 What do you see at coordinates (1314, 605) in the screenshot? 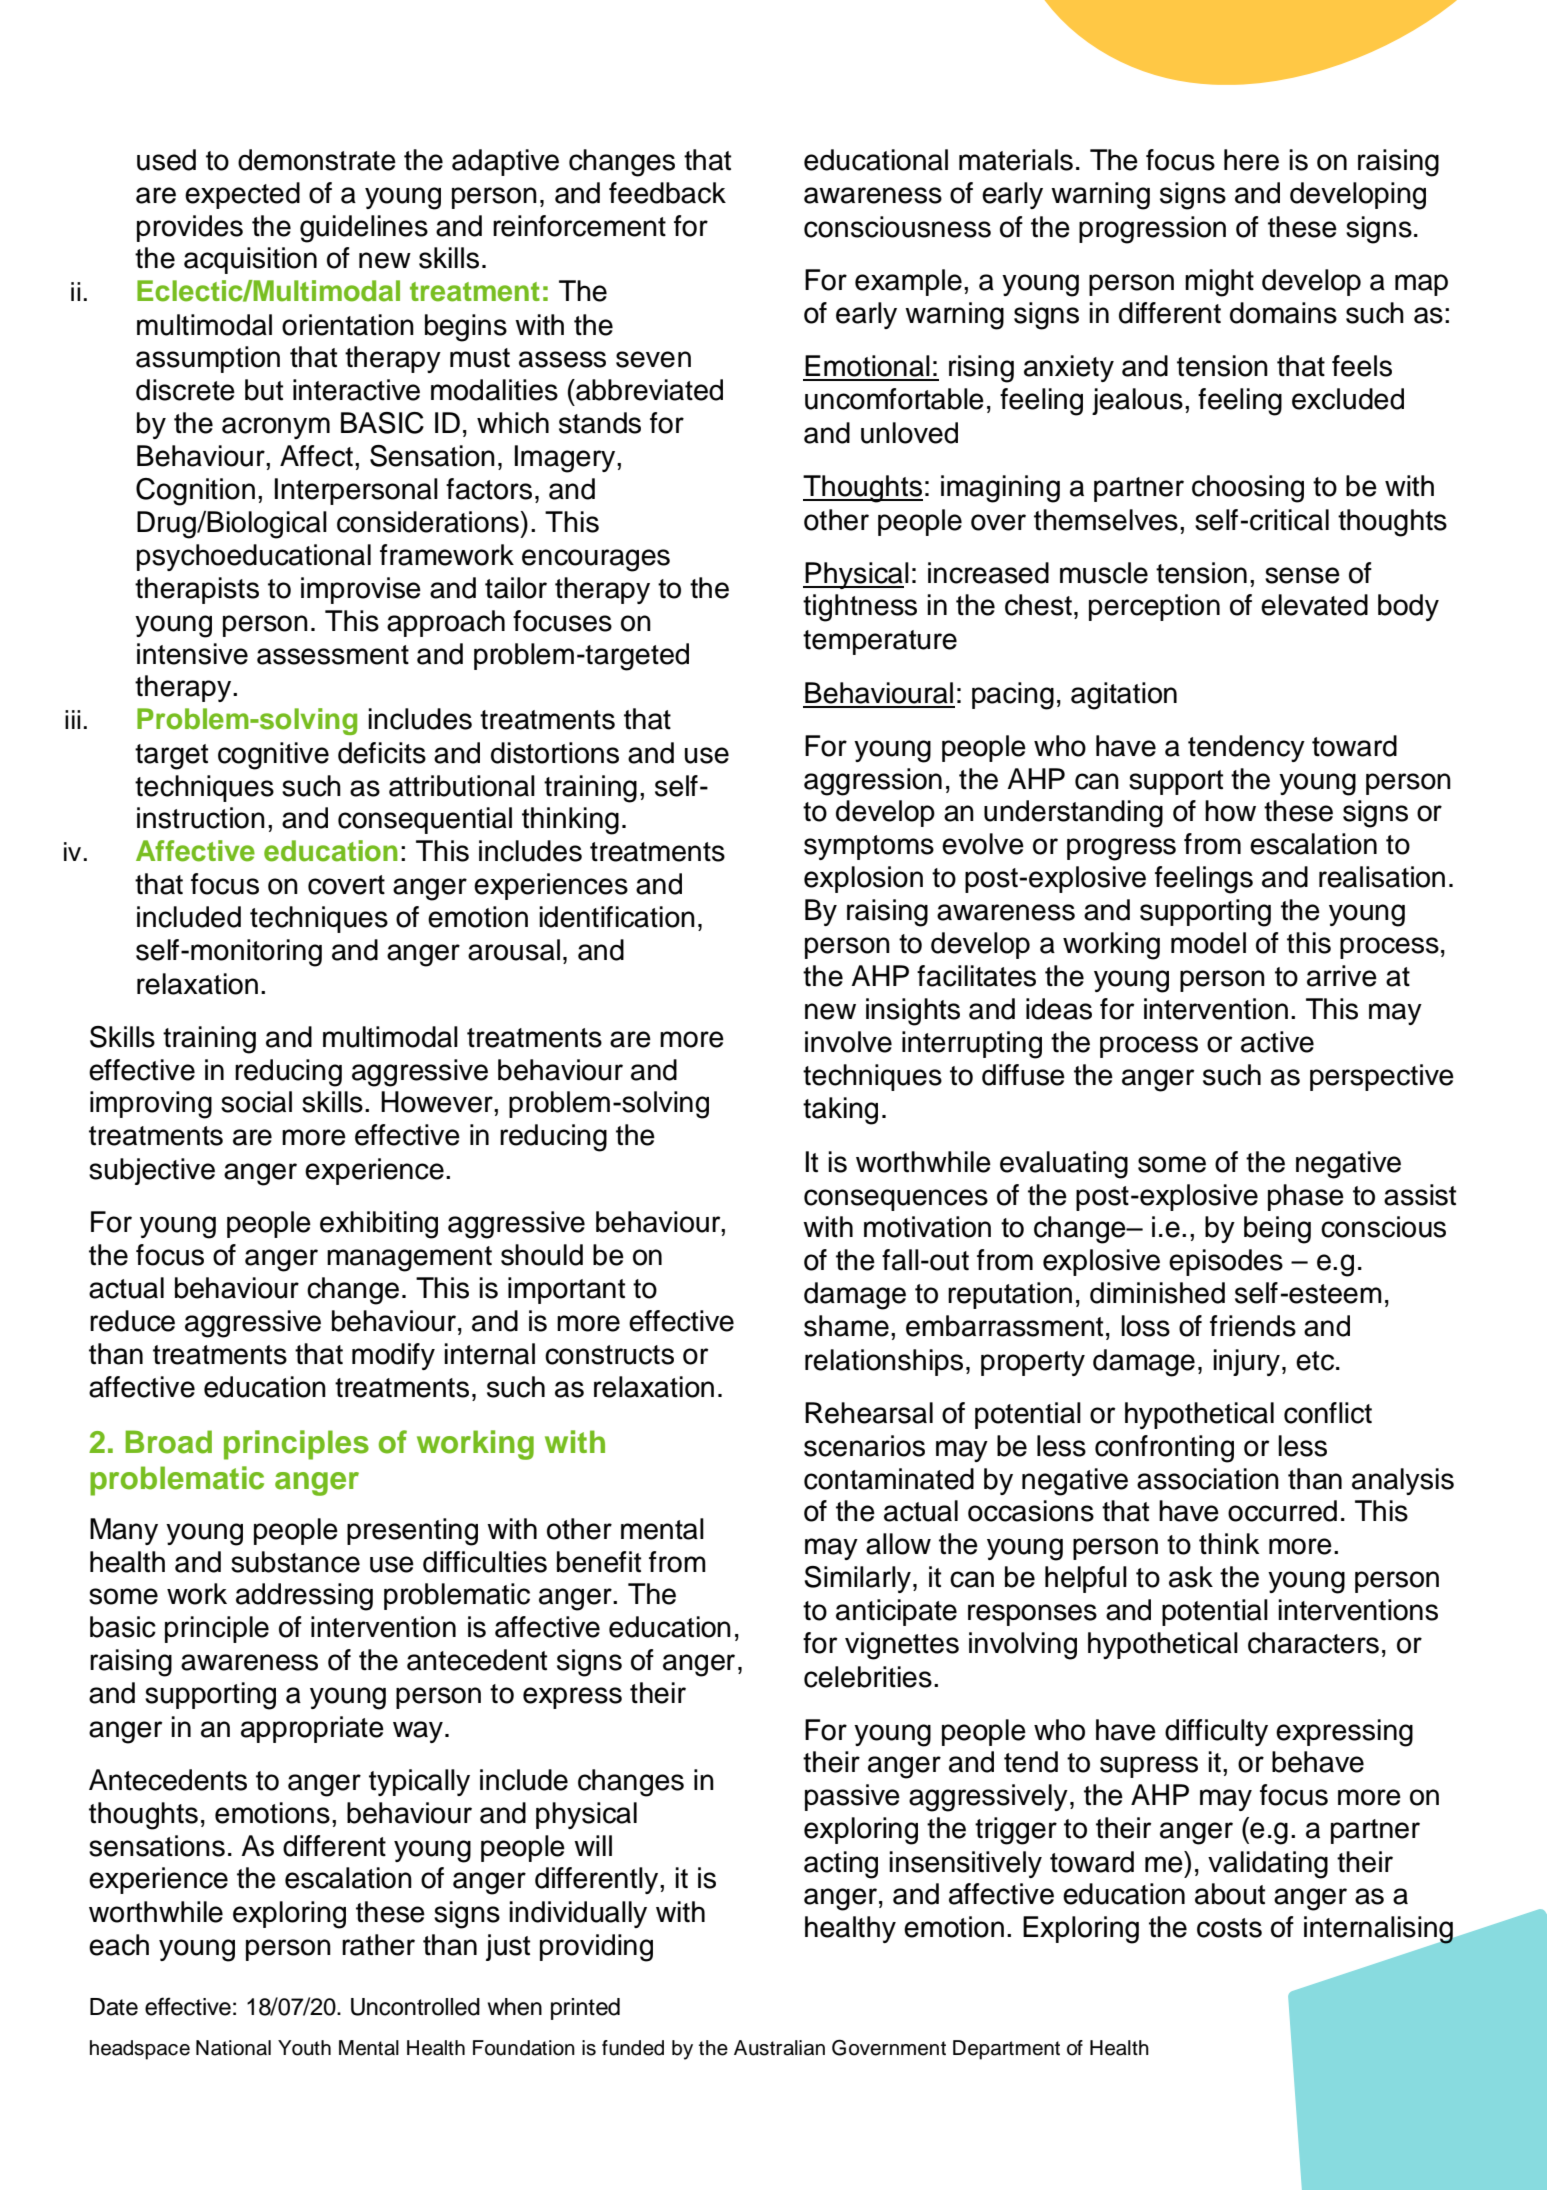
I see `elevated` at bounding box center [1314, 605].
